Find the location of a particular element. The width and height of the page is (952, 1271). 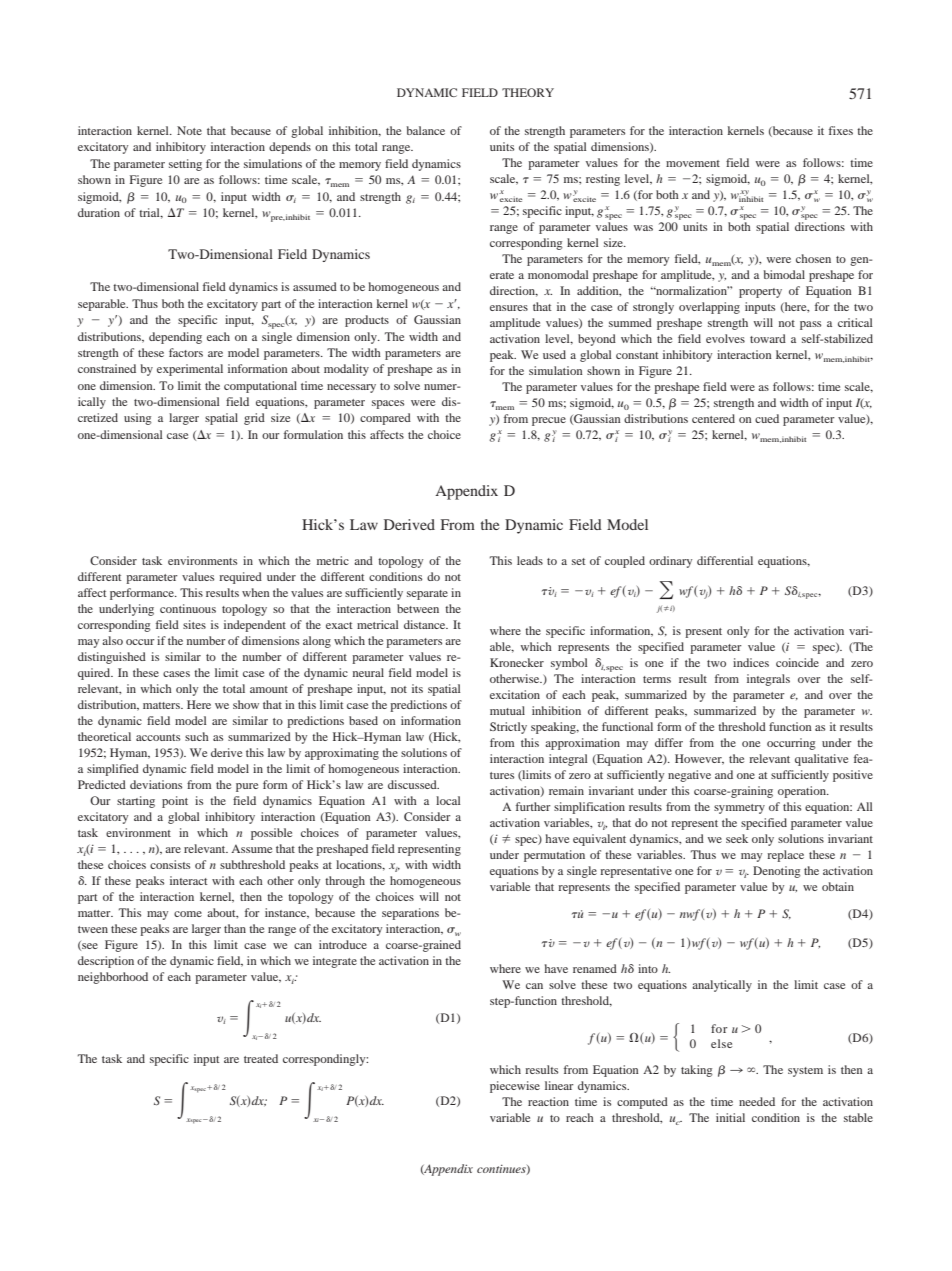

Note is located at coordinates (189, 130).
